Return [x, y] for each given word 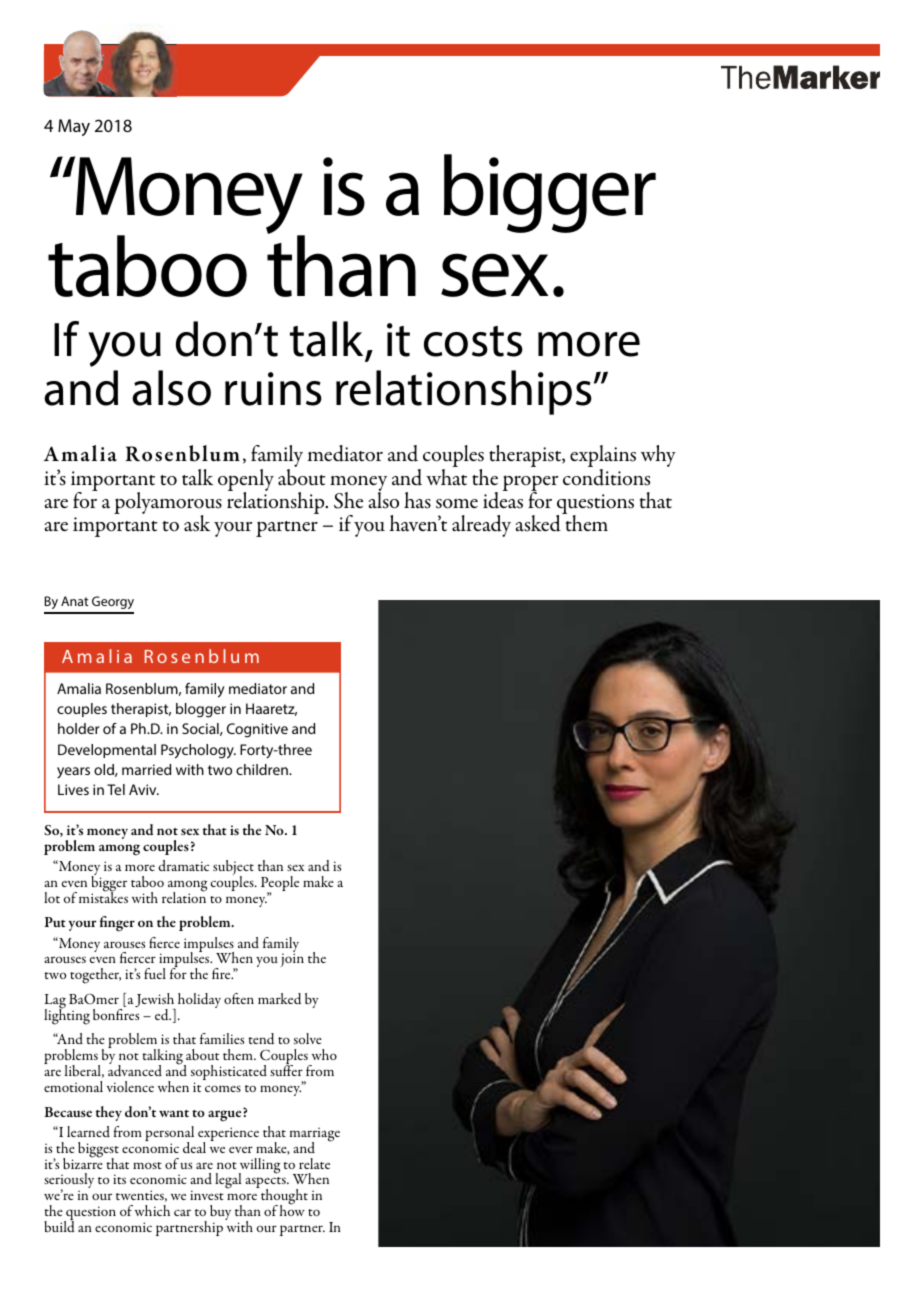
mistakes [103, 896]
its [119, 1179]
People [280, 885]
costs [473, 341]
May [74, 127]
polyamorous [168, 504]
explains [603, 457]
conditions [606, 477]
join [292, 960]
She [348, 500]
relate [314, 1163]
